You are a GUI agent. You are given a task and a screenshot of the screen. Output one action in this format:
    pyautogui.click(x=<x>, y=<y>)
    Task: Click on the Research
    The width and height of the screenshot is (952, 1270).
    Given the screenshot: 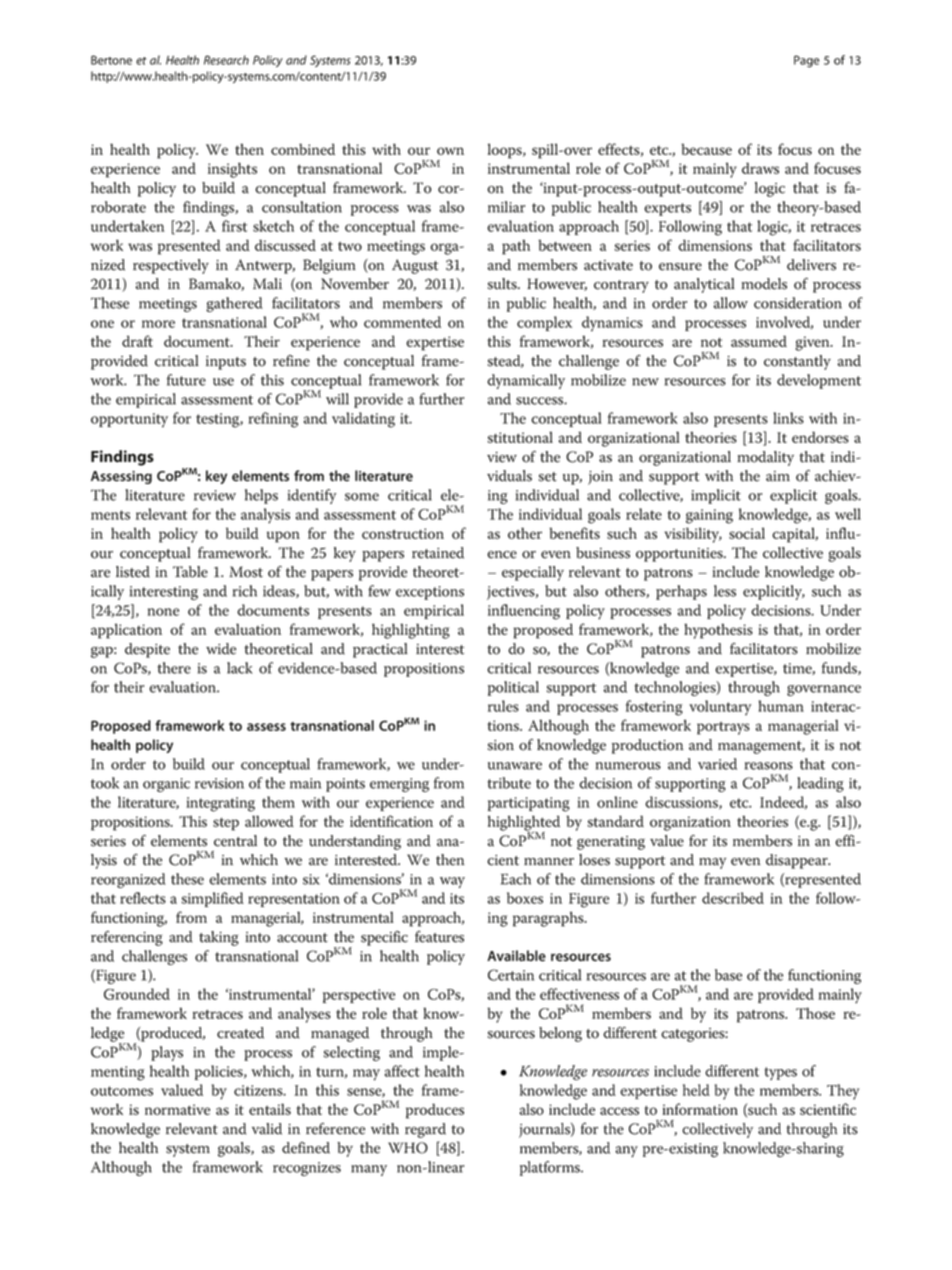 What is the action you would take?
    pyautogui.click(x=226, y=60)
